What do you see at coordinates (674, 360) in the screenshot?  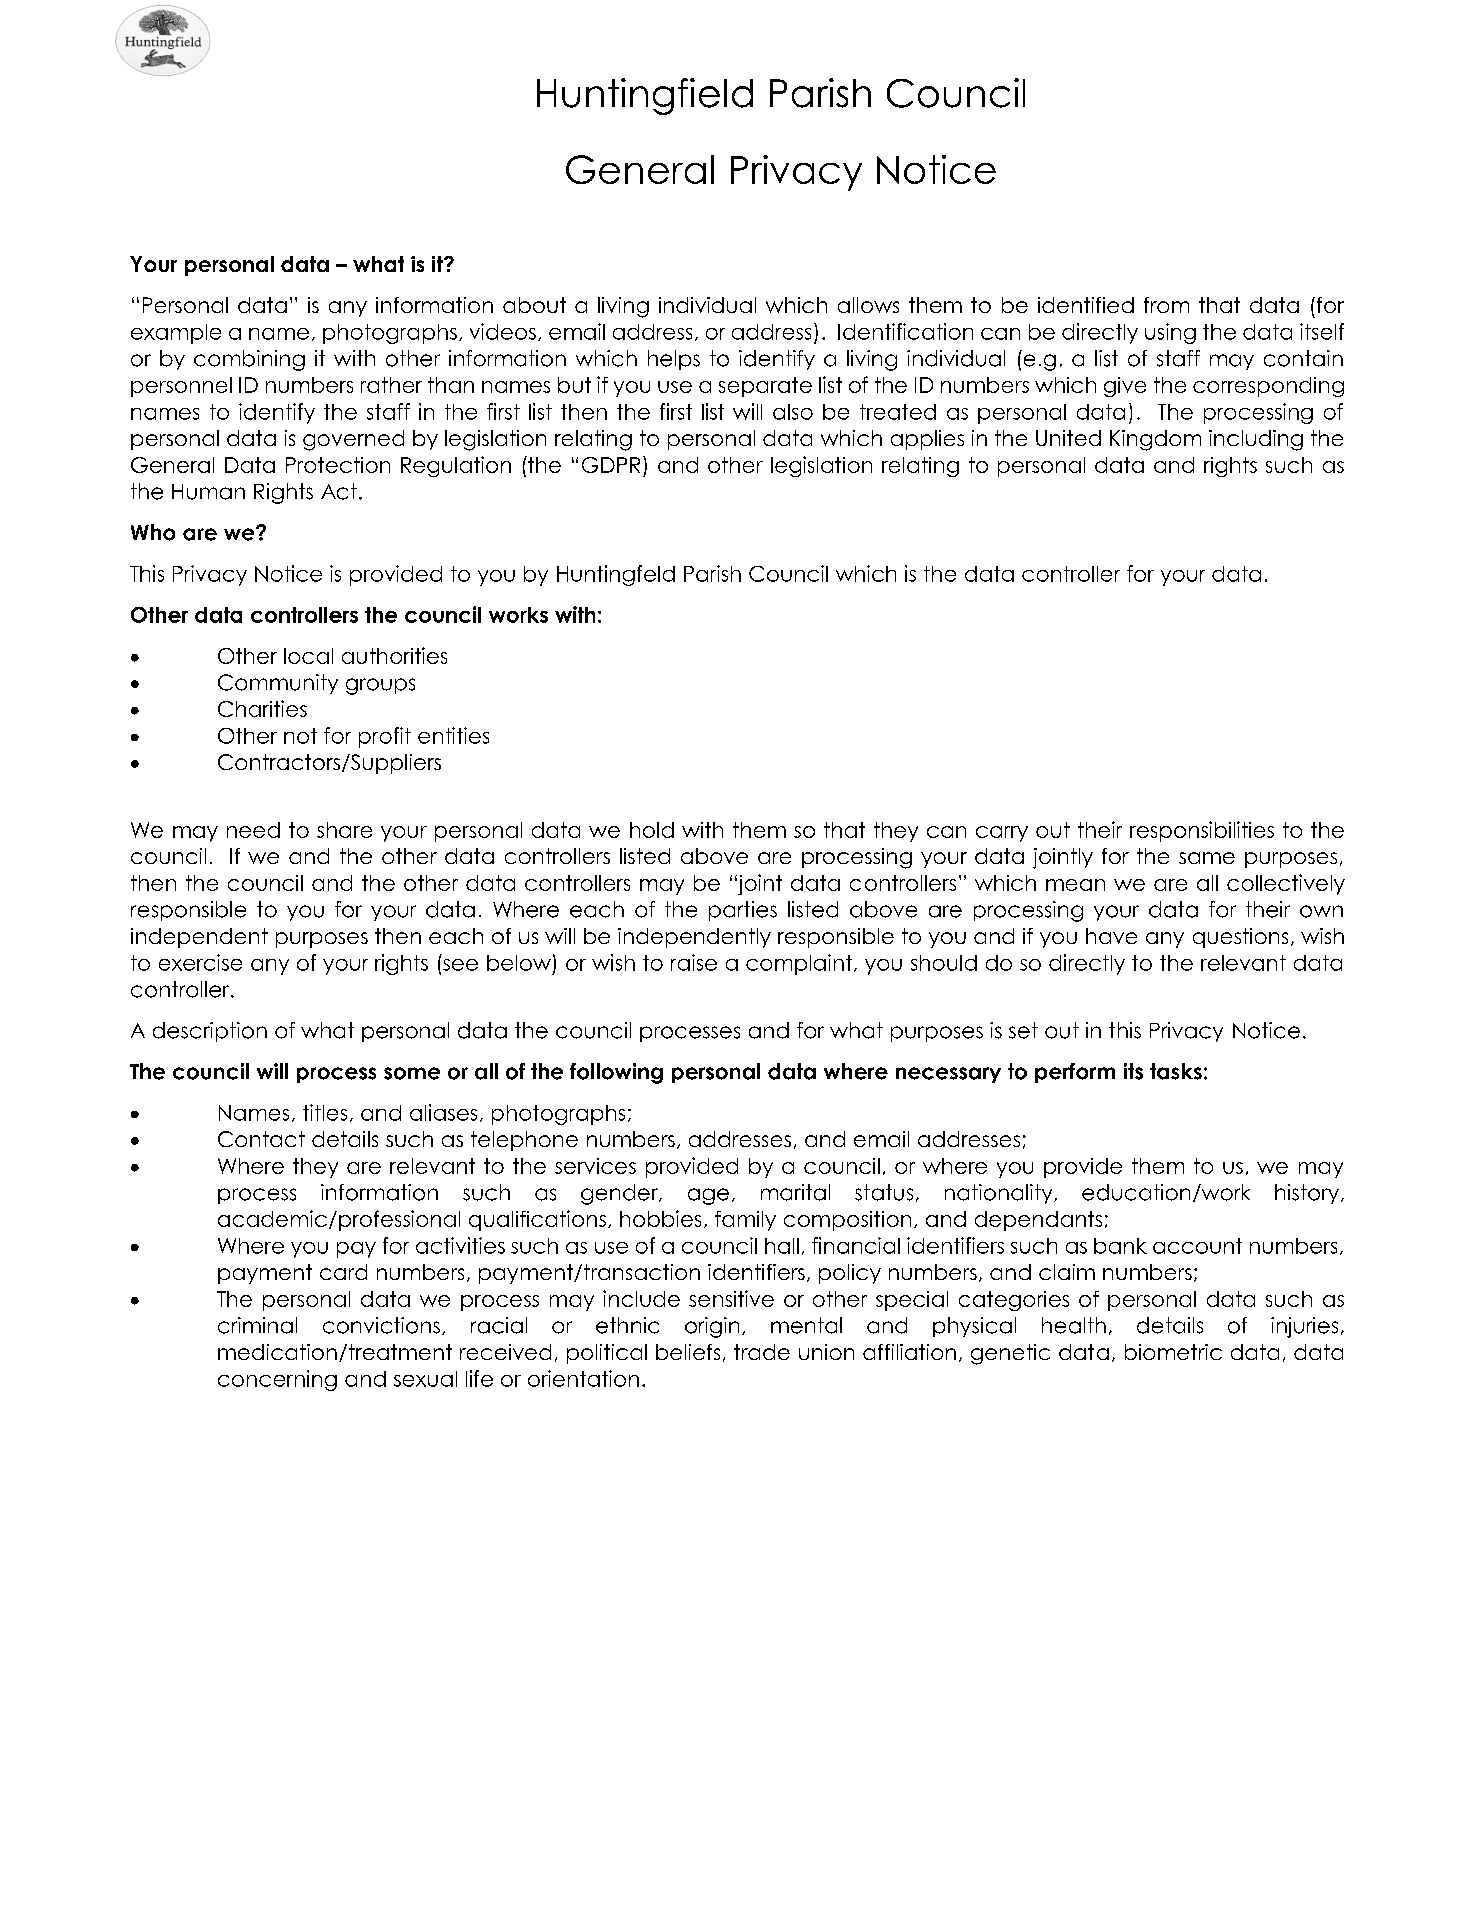 I see `helps` at bounding box center [674, 360].
